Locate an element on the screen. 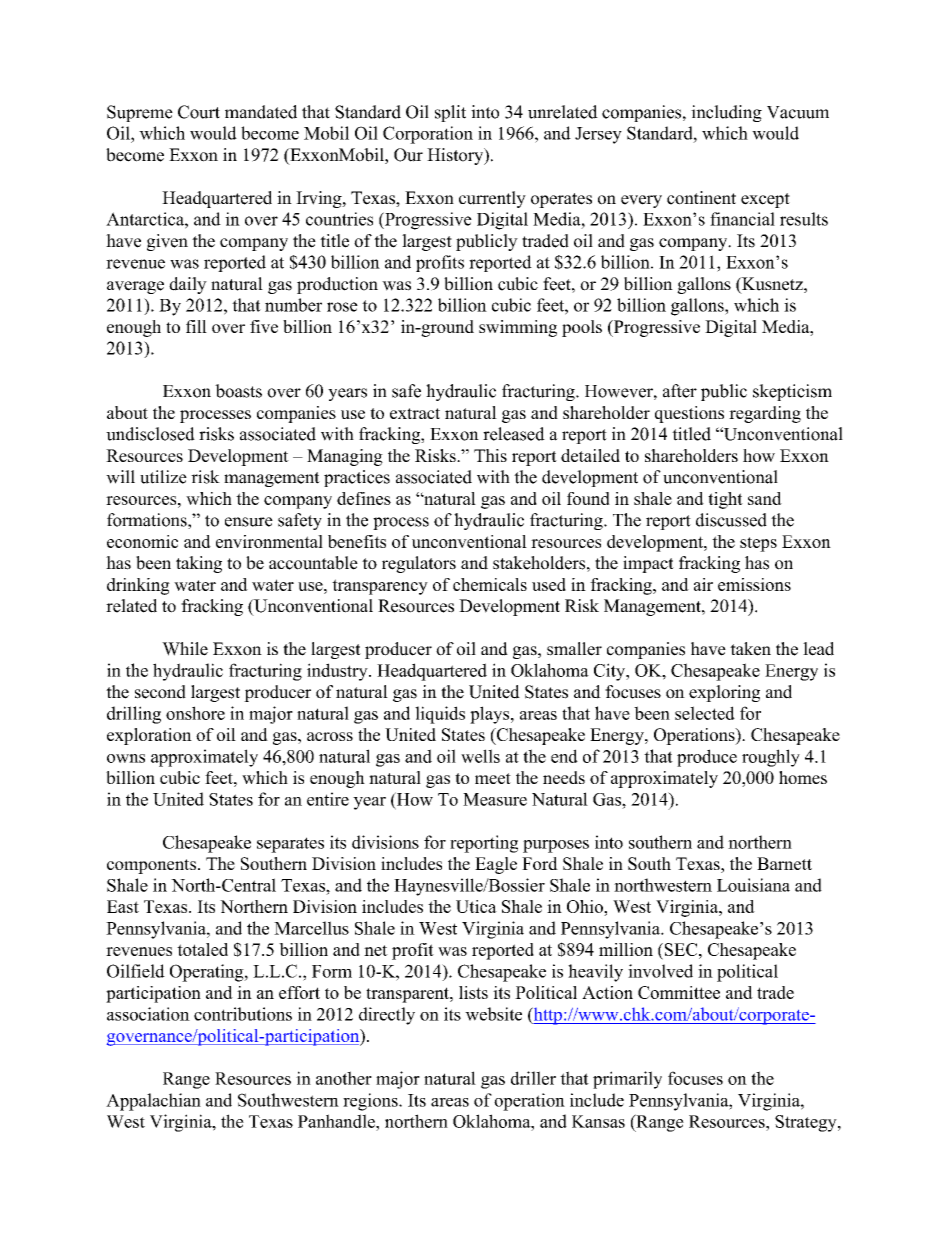  While is located at coordinates (185, 649).
